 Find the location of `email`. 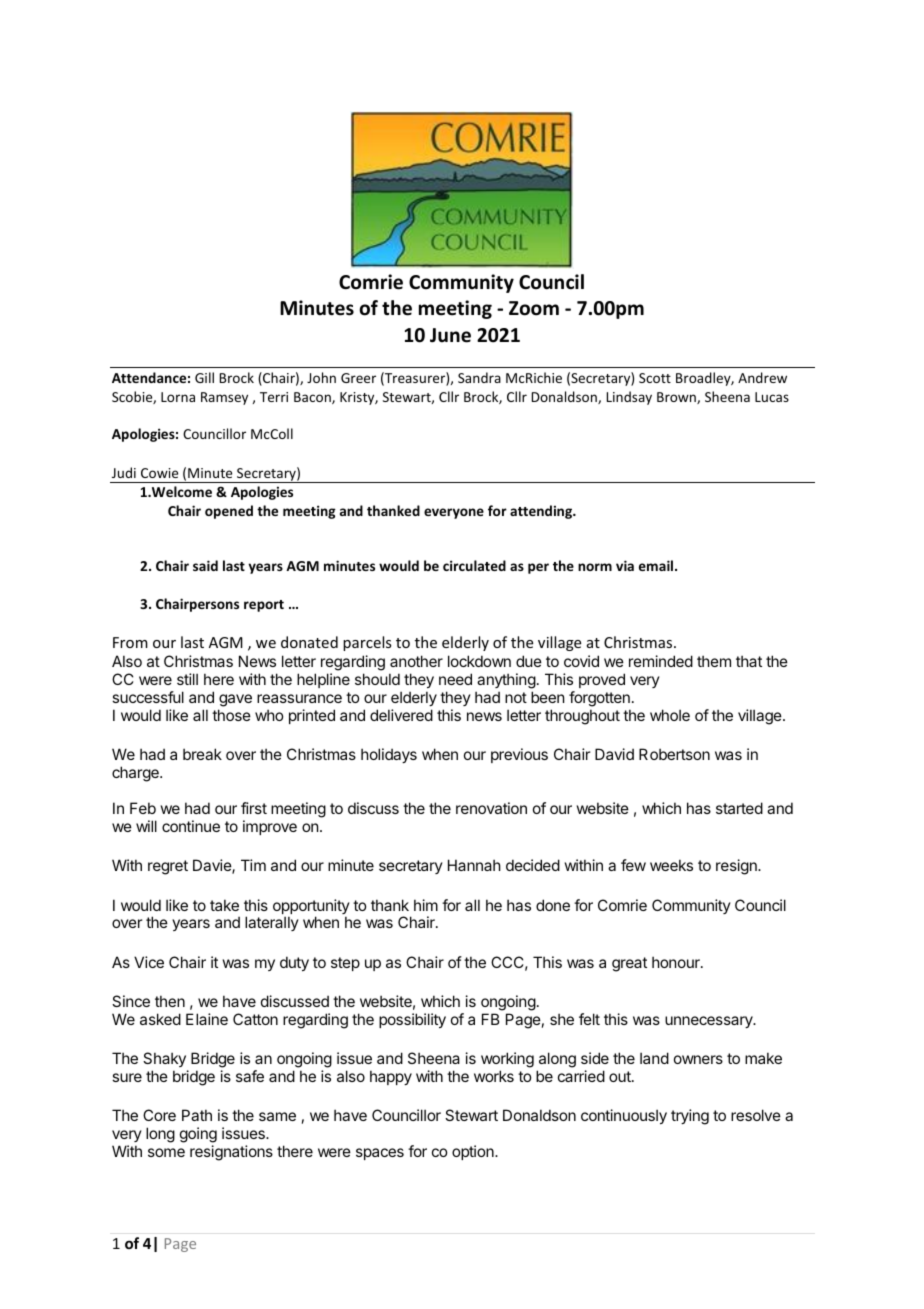

email is located at coordinates (657, 565).
